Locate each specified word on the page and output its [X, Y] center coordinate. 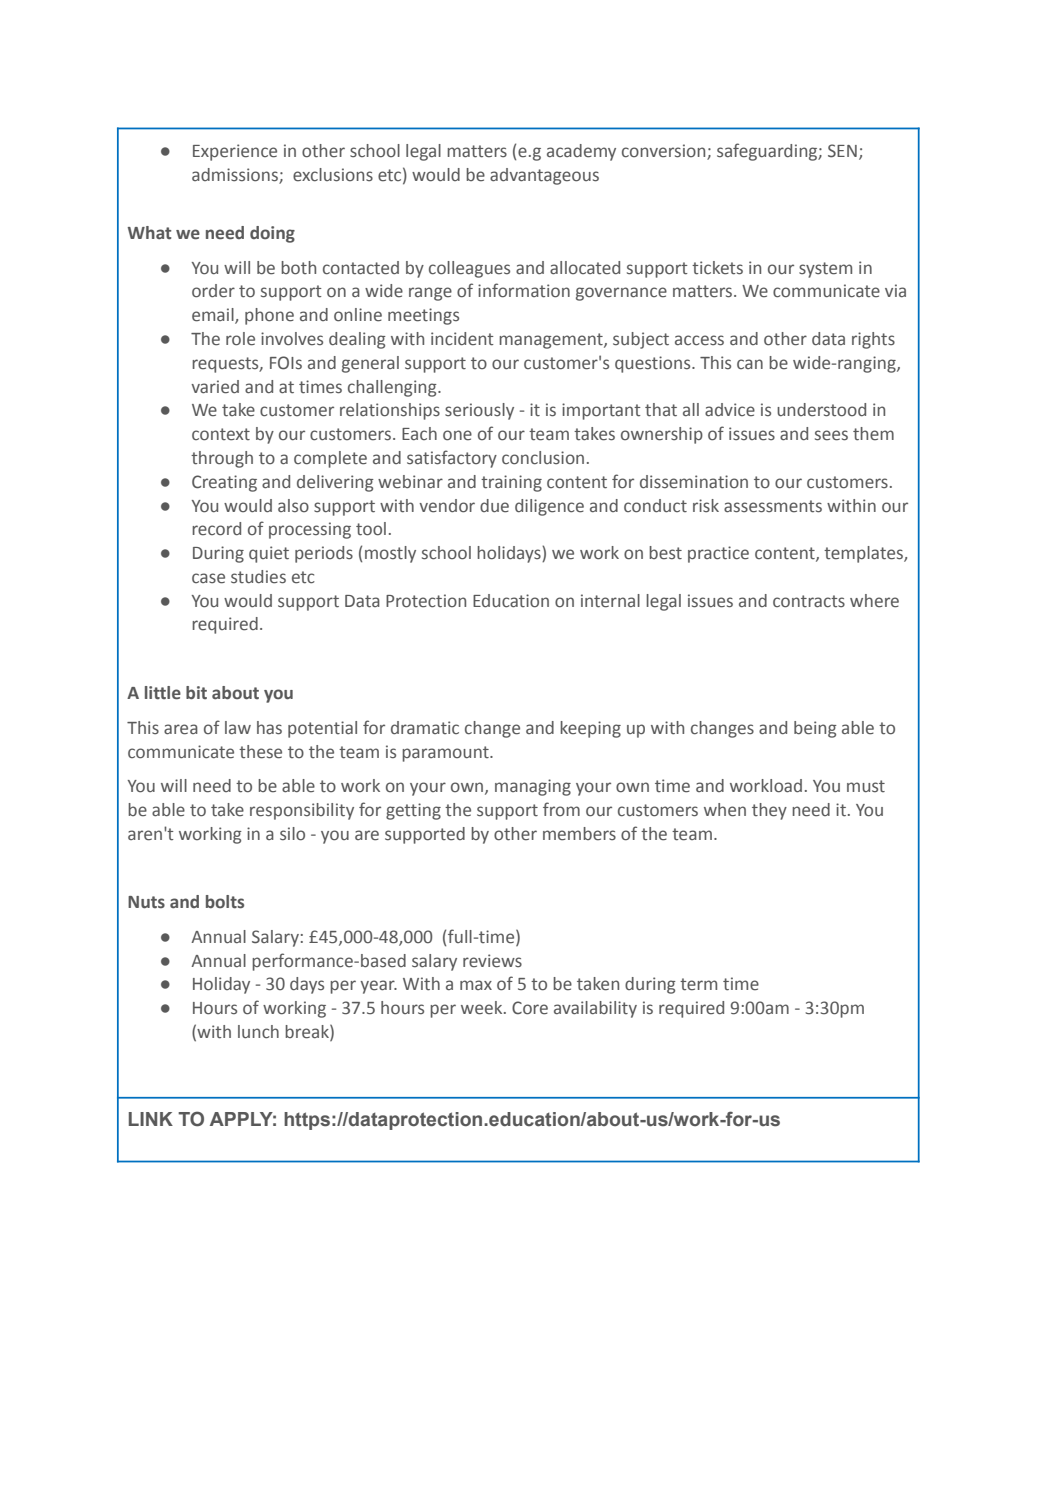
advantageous [544, 176]
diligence [549, 507]
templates [864, 554]
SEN [842, 151]
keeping [590, 729]
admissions [236, 176]
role [240, 339]
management [552, 341]
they [769, 811]
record [216, 529]
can [750, 364]
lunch [258, 1032]
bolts [225, 902]
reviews [492, 961]
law [238, 727]
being [815, 729]
